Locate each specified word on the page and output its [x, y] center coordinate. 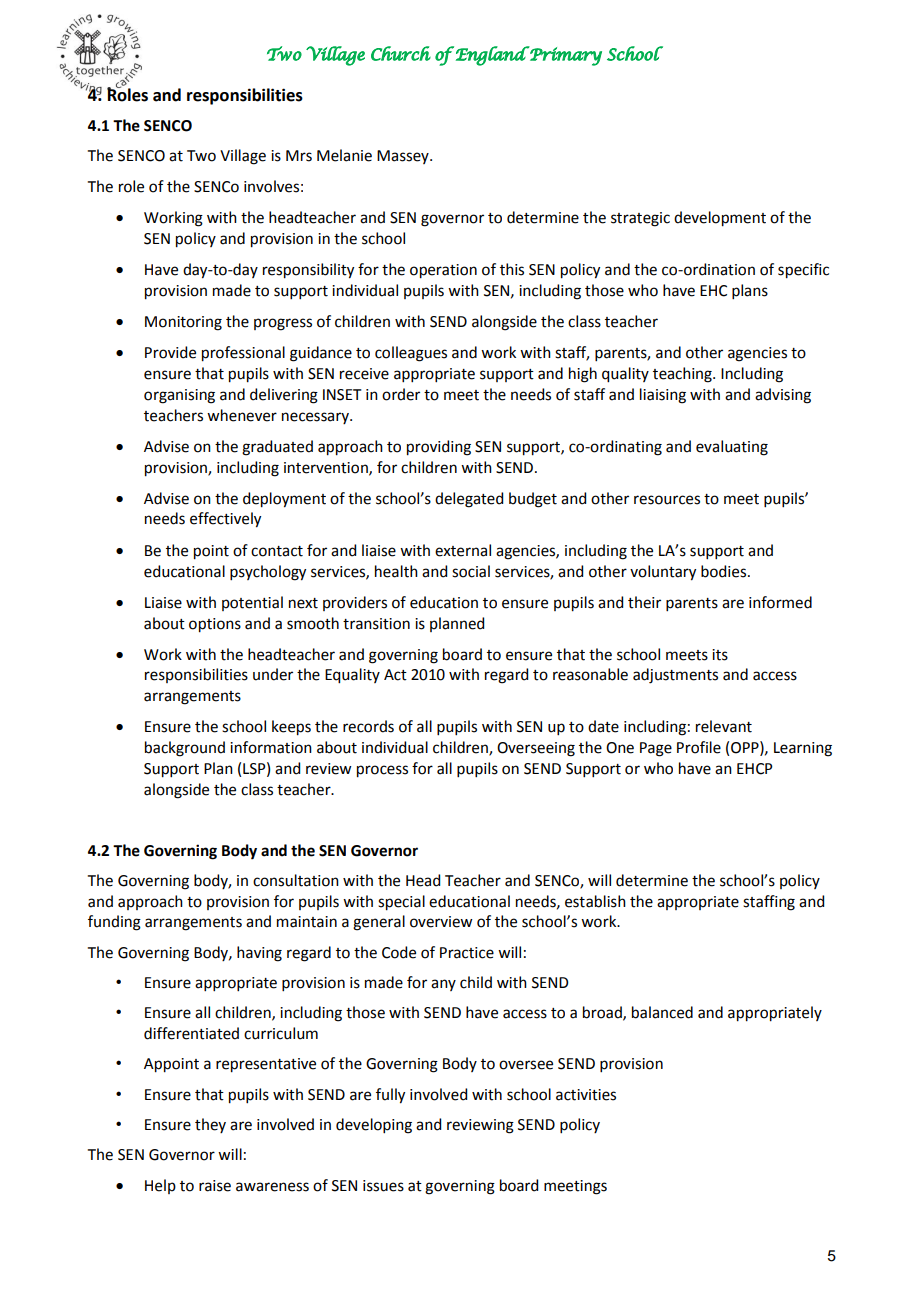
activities [586, 1095]
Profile [699, 747]
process [382, 771]
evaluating [732, 448]
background [185, 749]
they [210, 1125]
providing [439, 448]
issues [383, 1186]
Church [401, 53]
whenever [242, 415]
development [720, 219]
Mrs [299, 156]
